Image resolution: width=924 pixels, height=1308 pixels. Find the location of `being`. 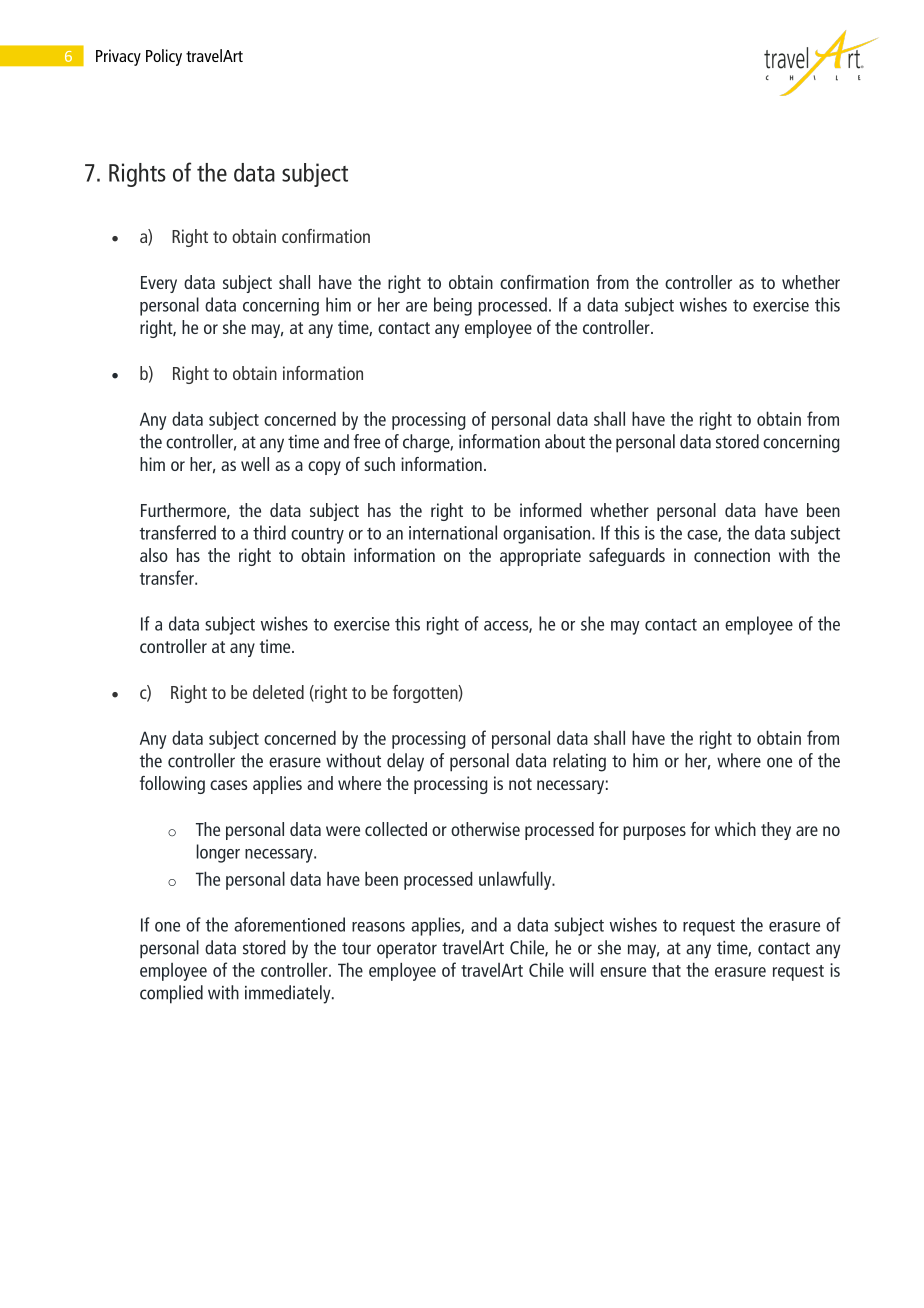

being is located at coordinates (453, 306).
